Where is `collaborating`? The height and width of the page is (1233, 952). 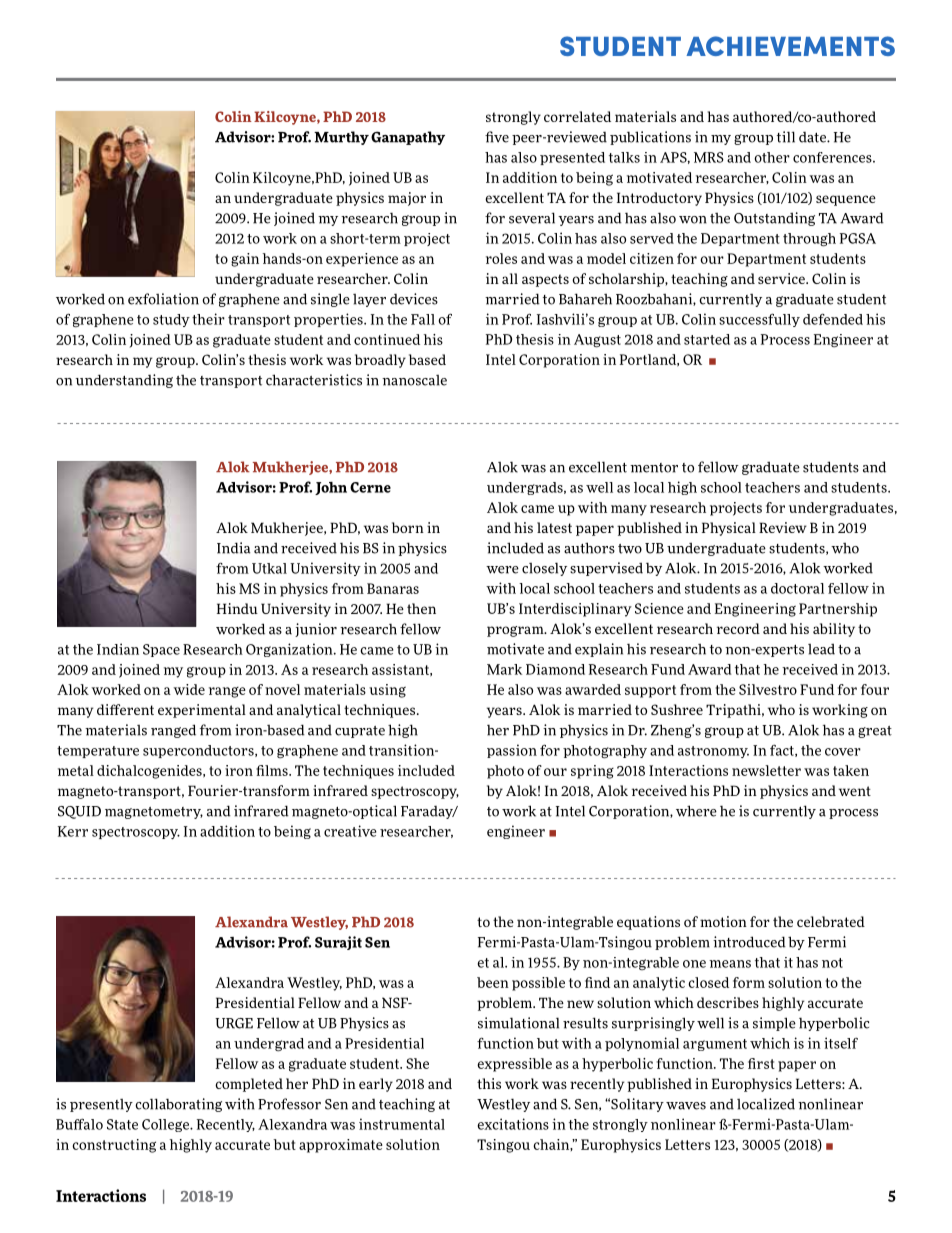 collaborating is located at coordinates (178, 1105).
